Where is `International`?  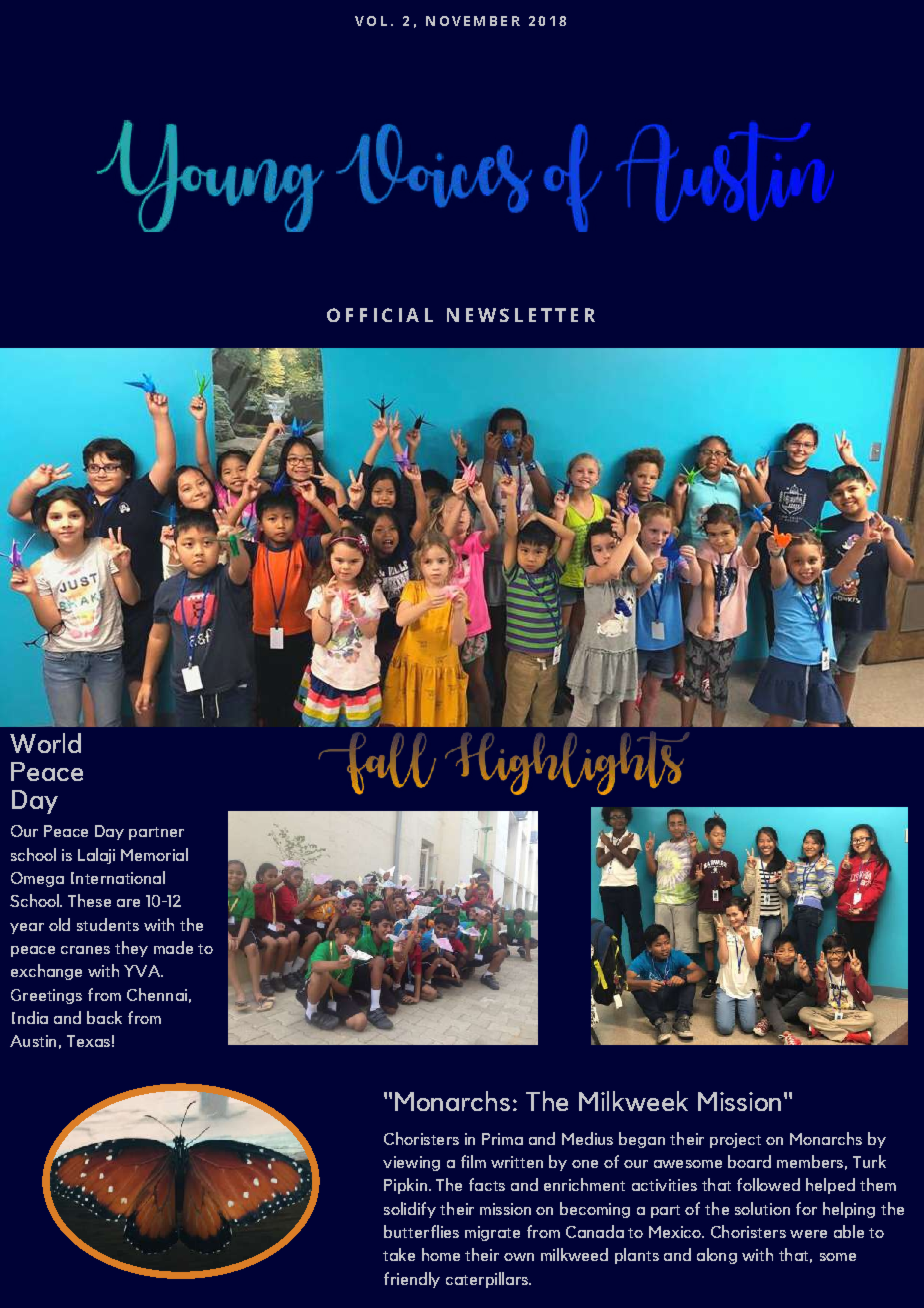
International is located at coordinates (118, 877).
